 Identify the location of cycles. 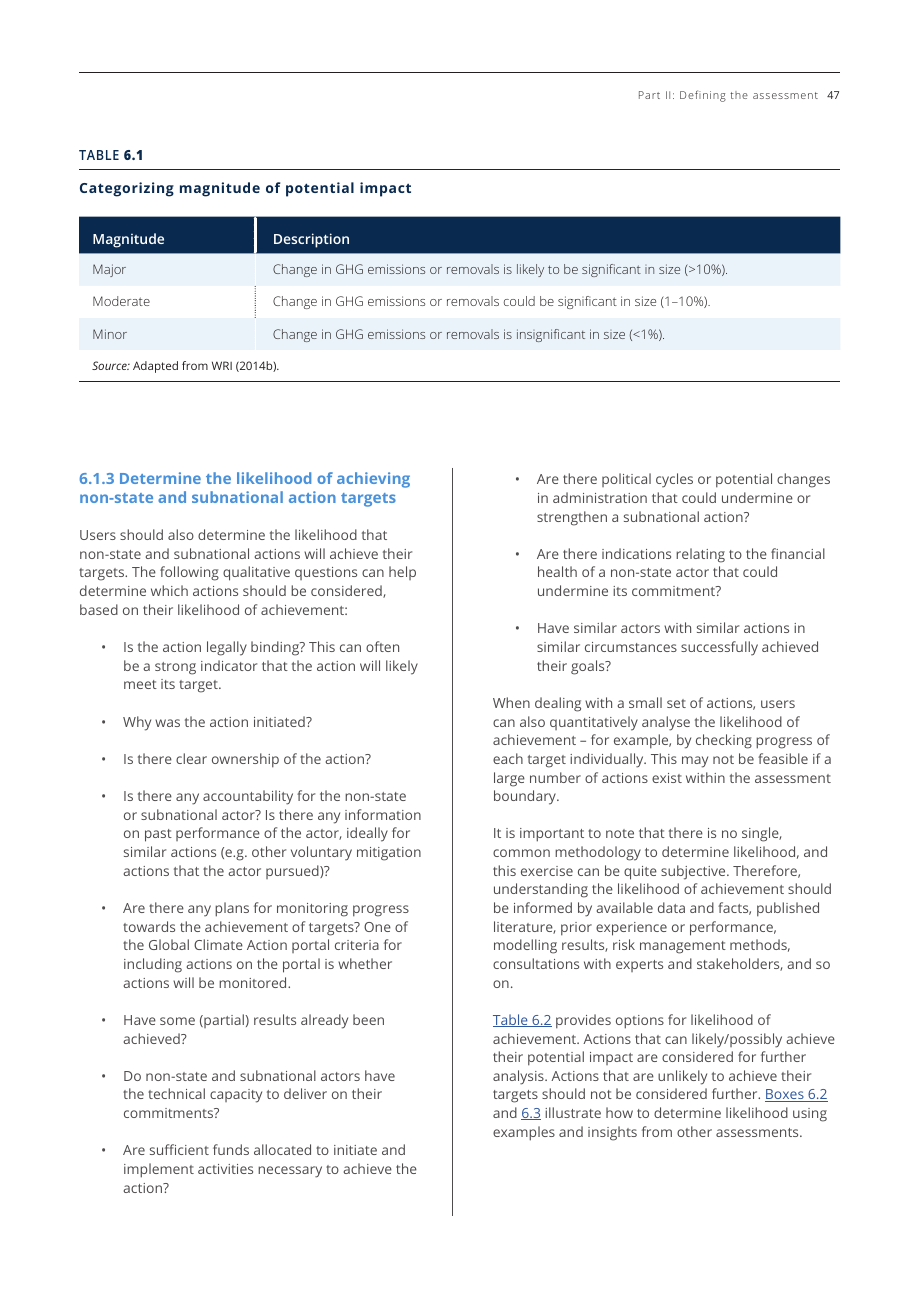
(674, 480).
